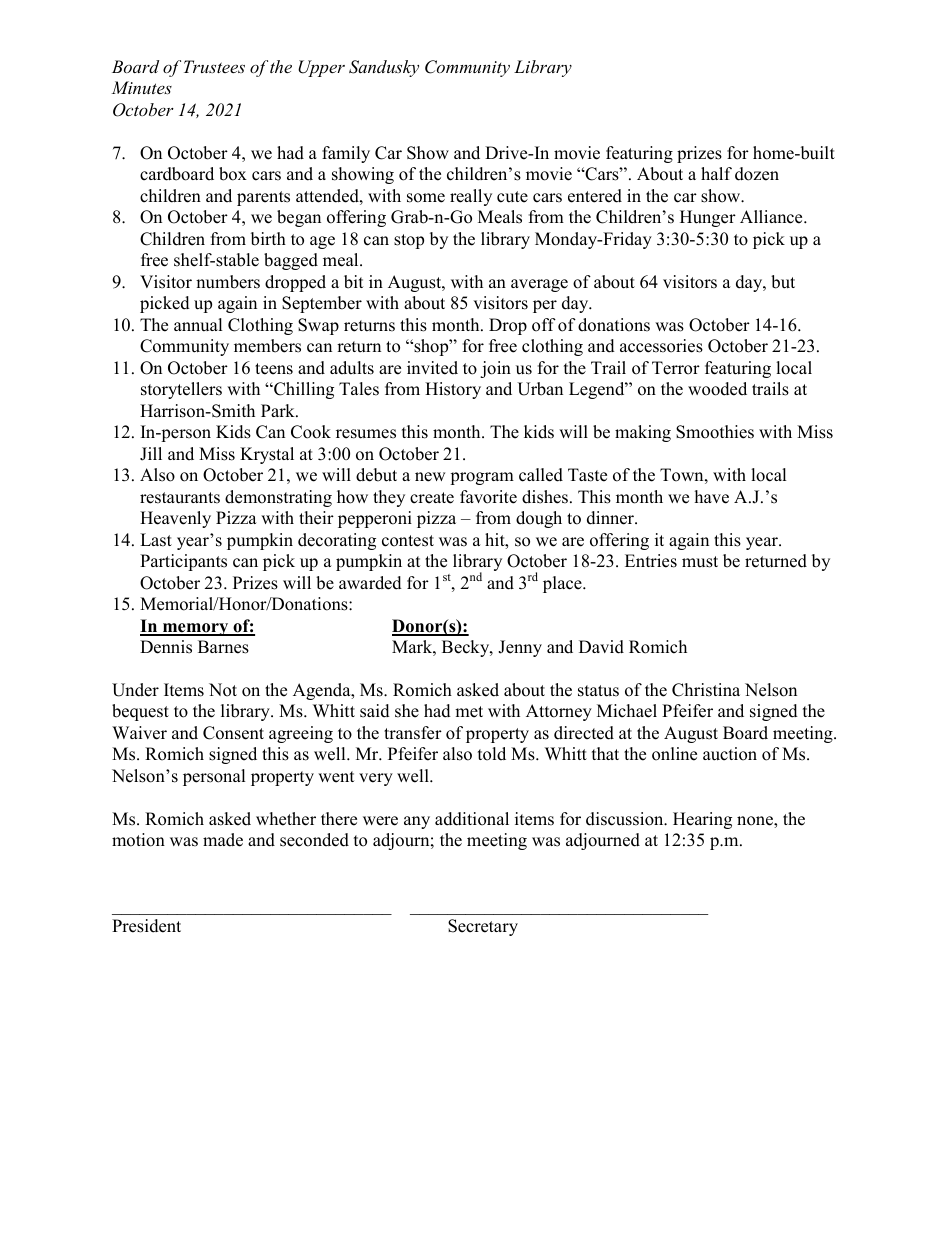  Describe the element at coordinates (469, 712) in the screenshot. I see `met` at that location.
